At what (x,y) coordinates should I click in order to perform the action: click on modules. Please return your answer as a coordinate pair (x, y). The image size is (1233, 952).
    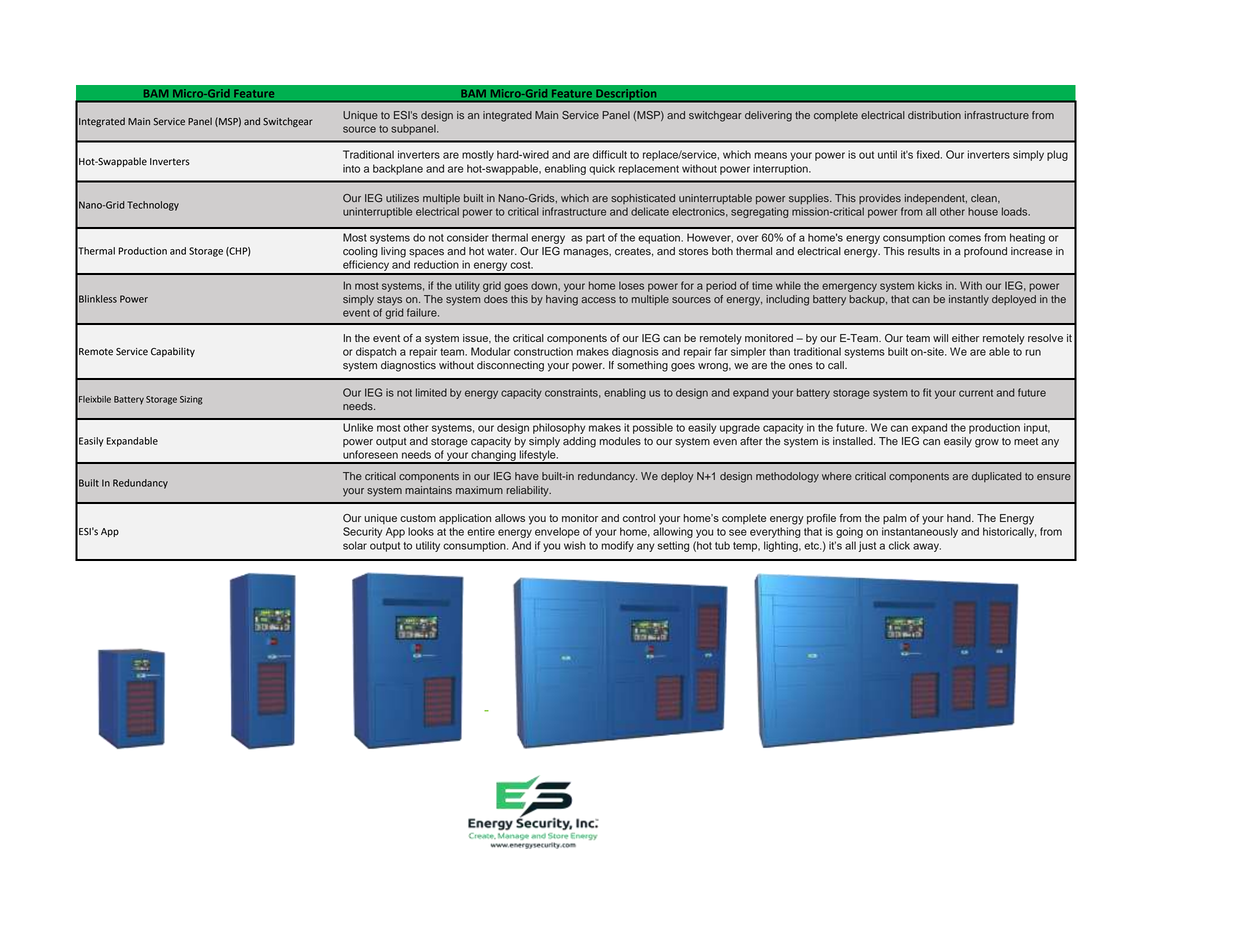
    Looking at the image, I should click on (620, 441).
